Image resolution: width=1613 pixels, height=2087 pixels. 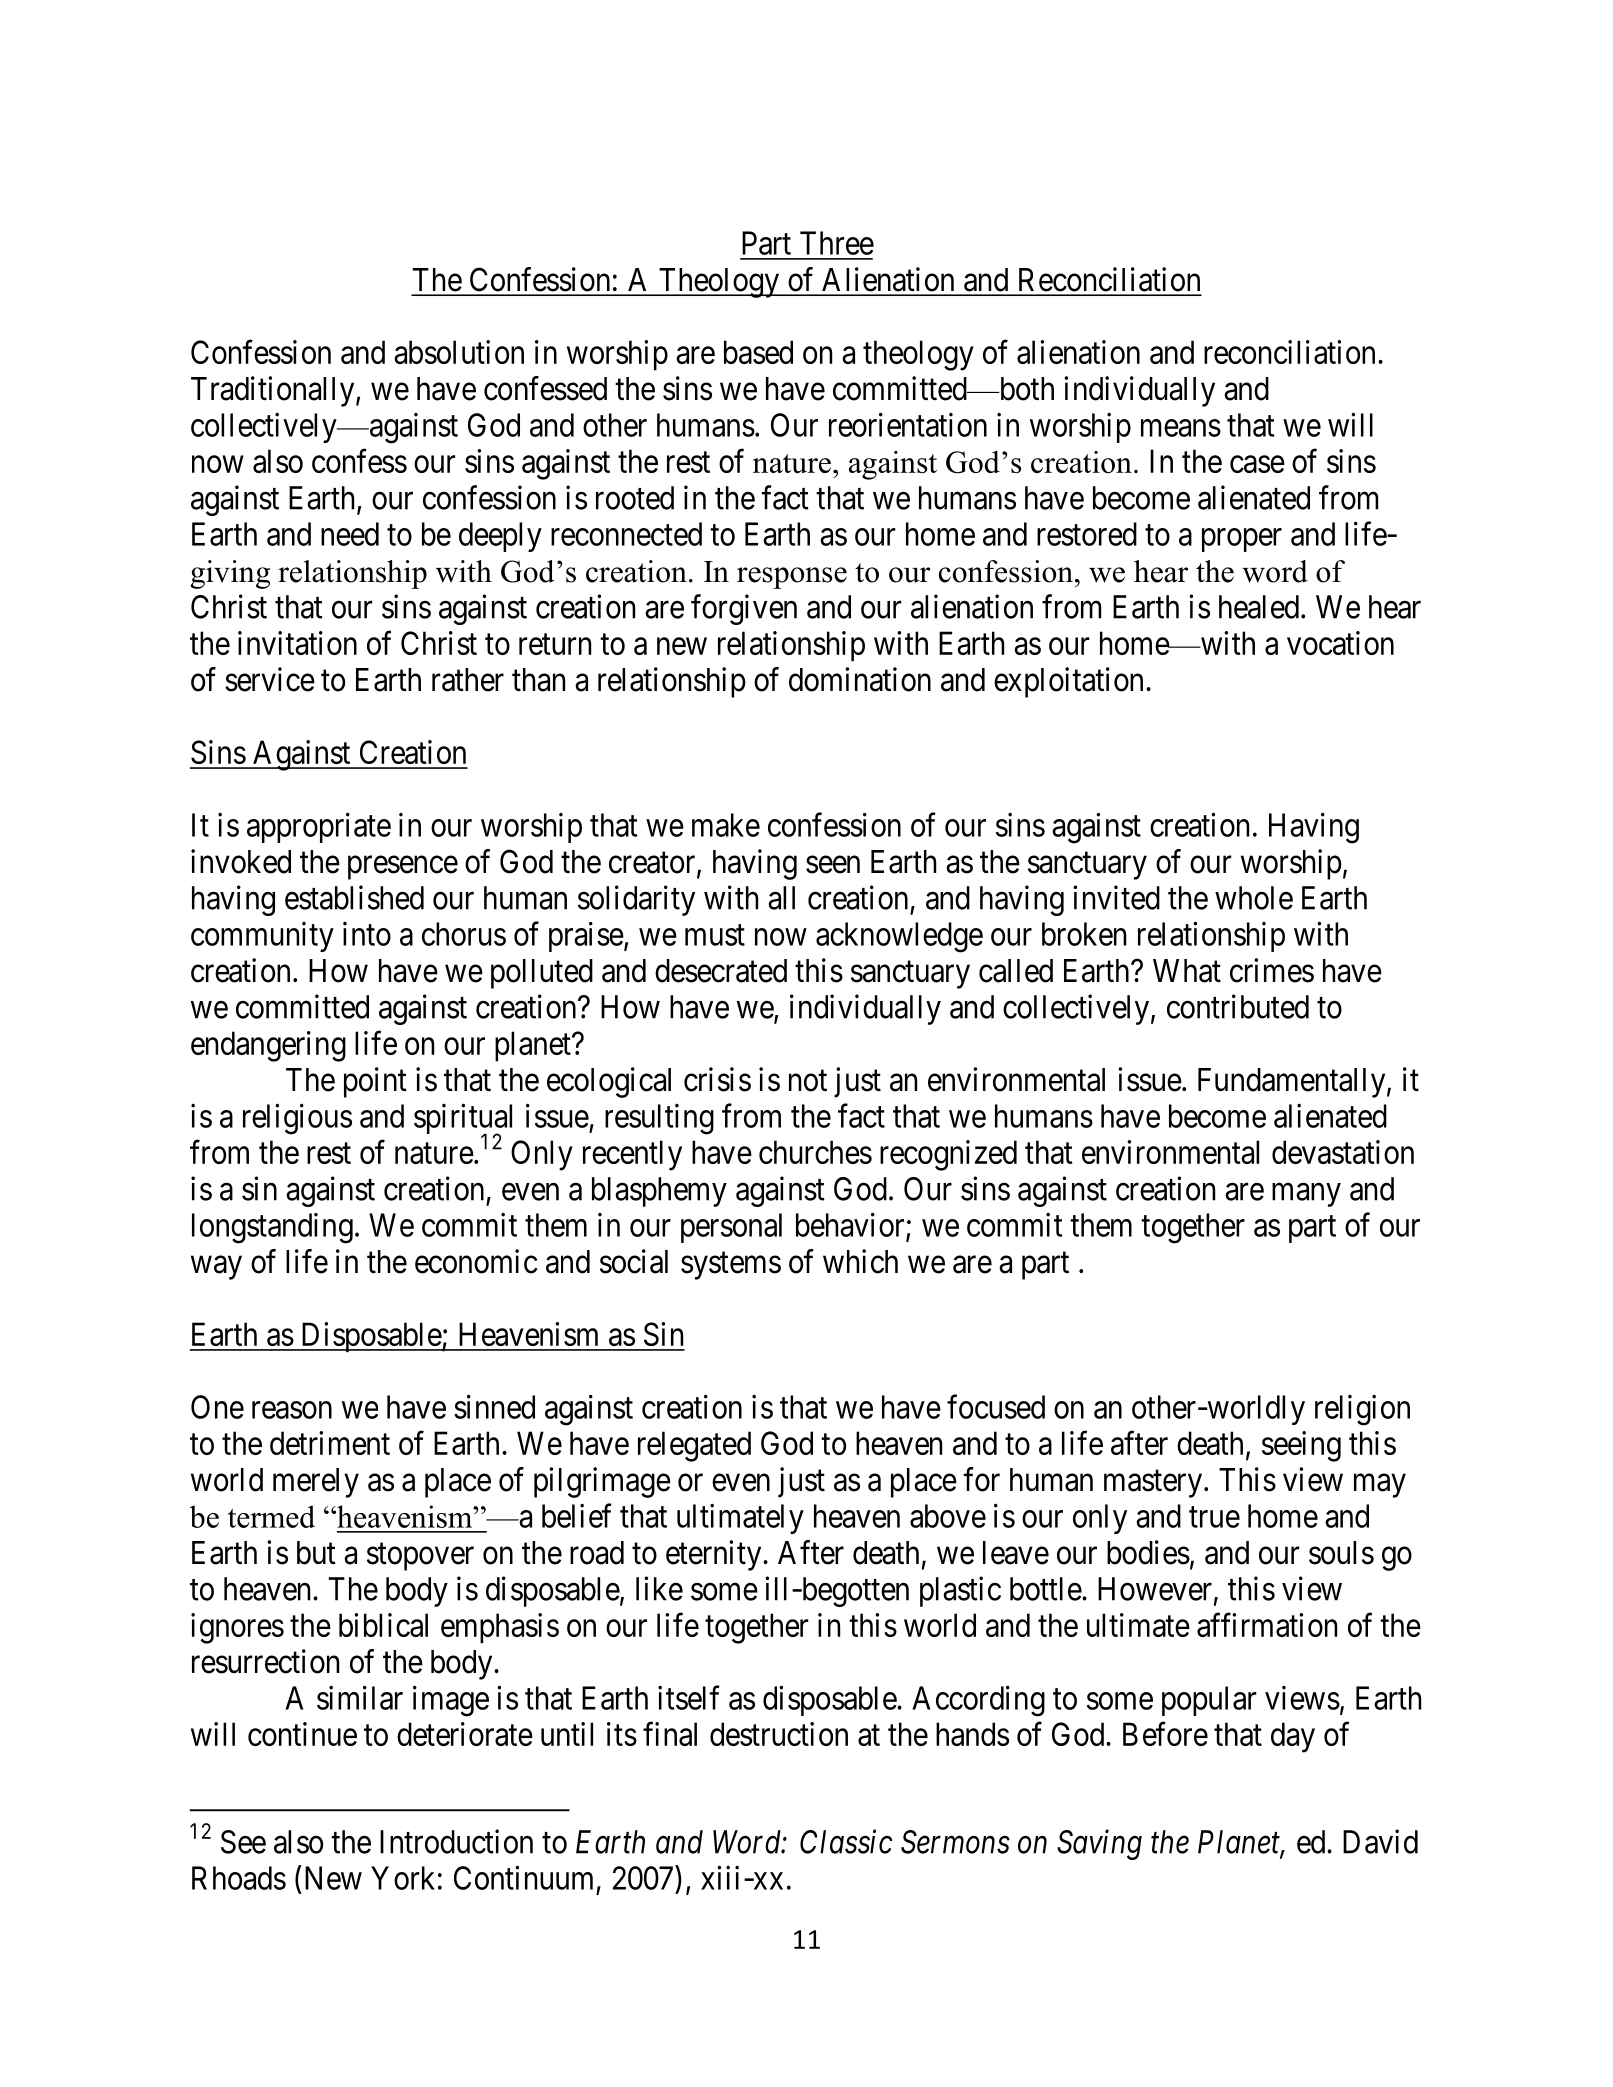 What do you see at coordinates (846, 1841) in the screenshot?
I see `Classic` at bounding box center [846, 1841].
